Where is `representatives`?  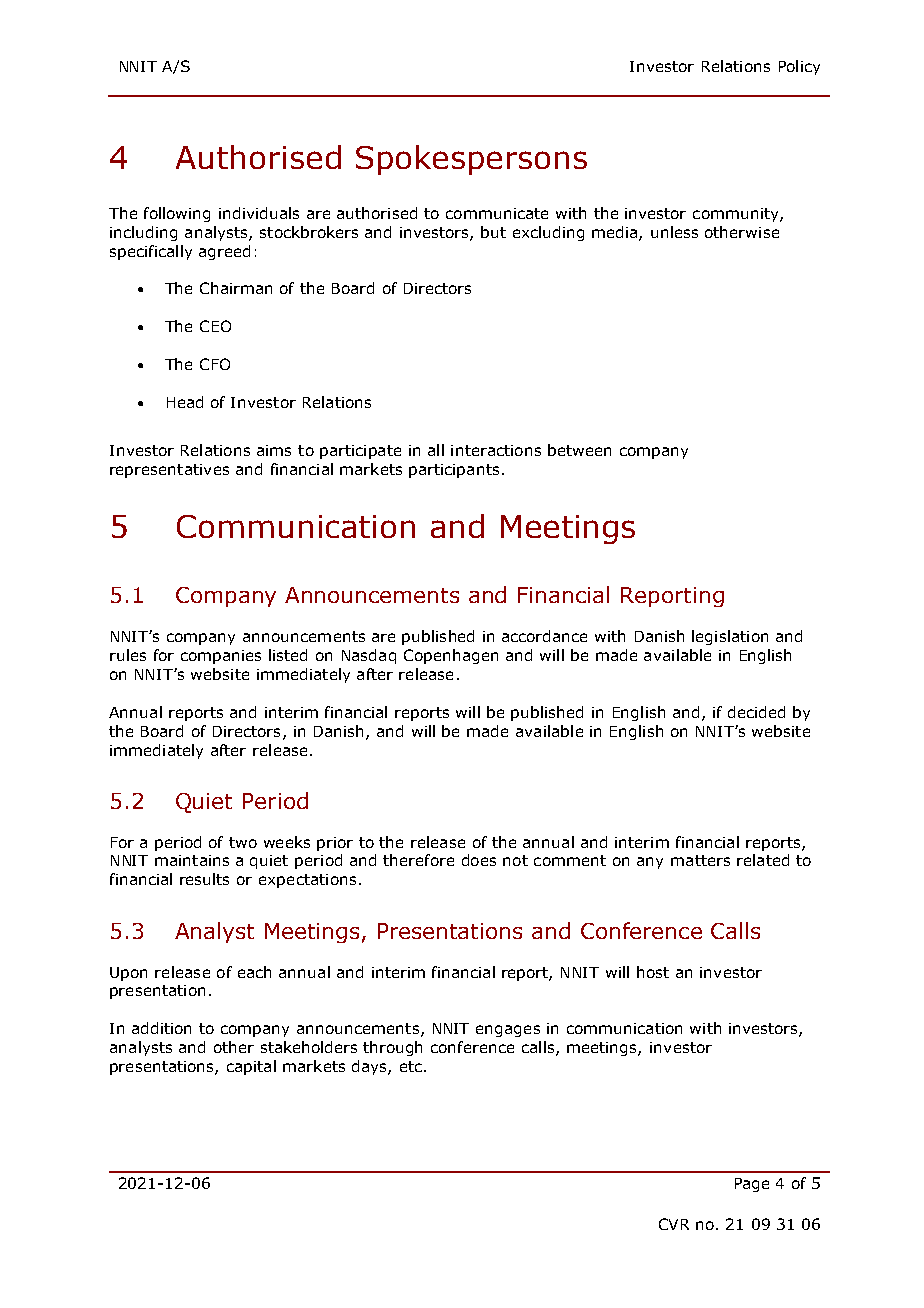
representatives is located at coordinates (169, 471).
